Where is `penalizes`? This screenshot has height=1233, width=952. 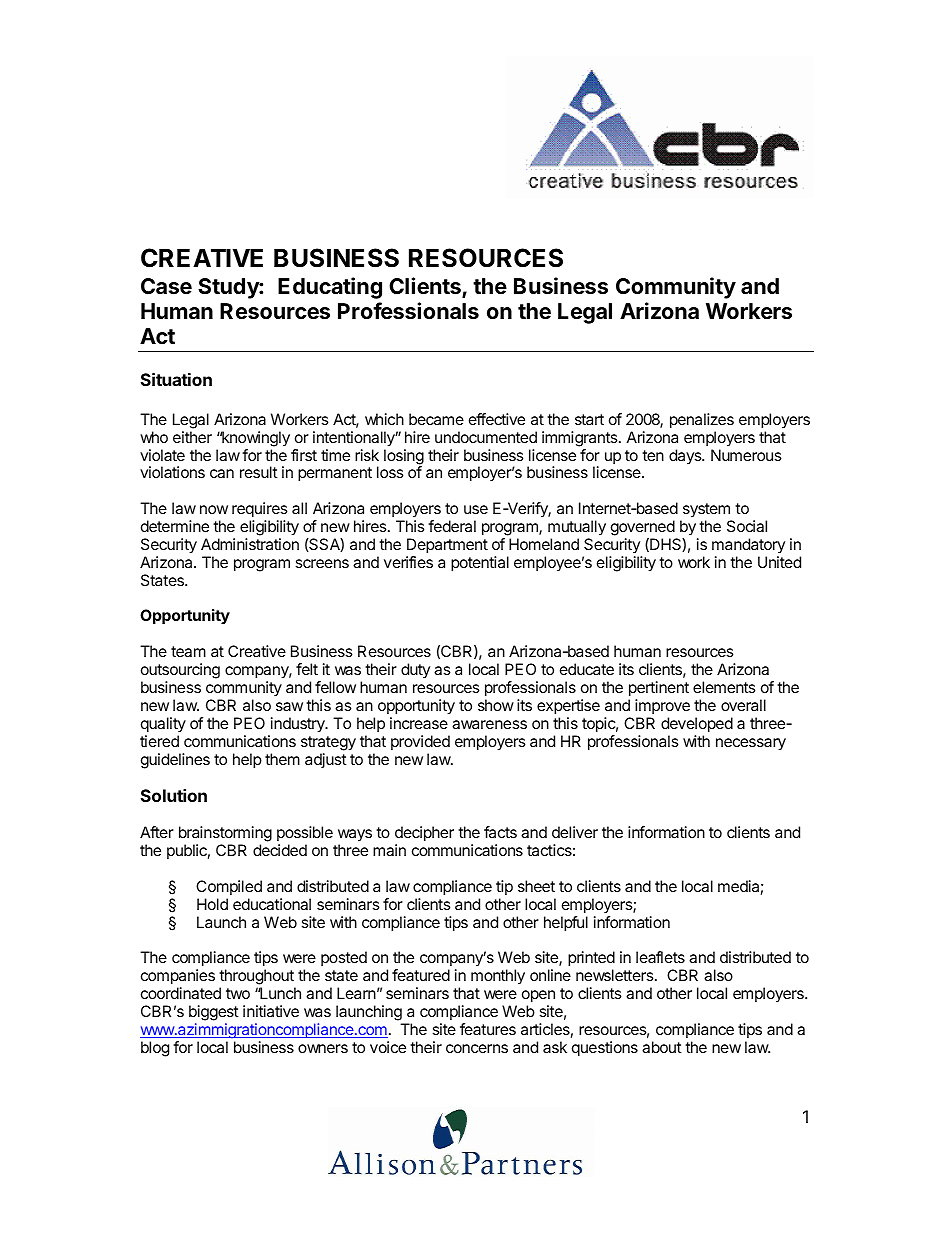
penalizes is located at coordinates (702, 421).
